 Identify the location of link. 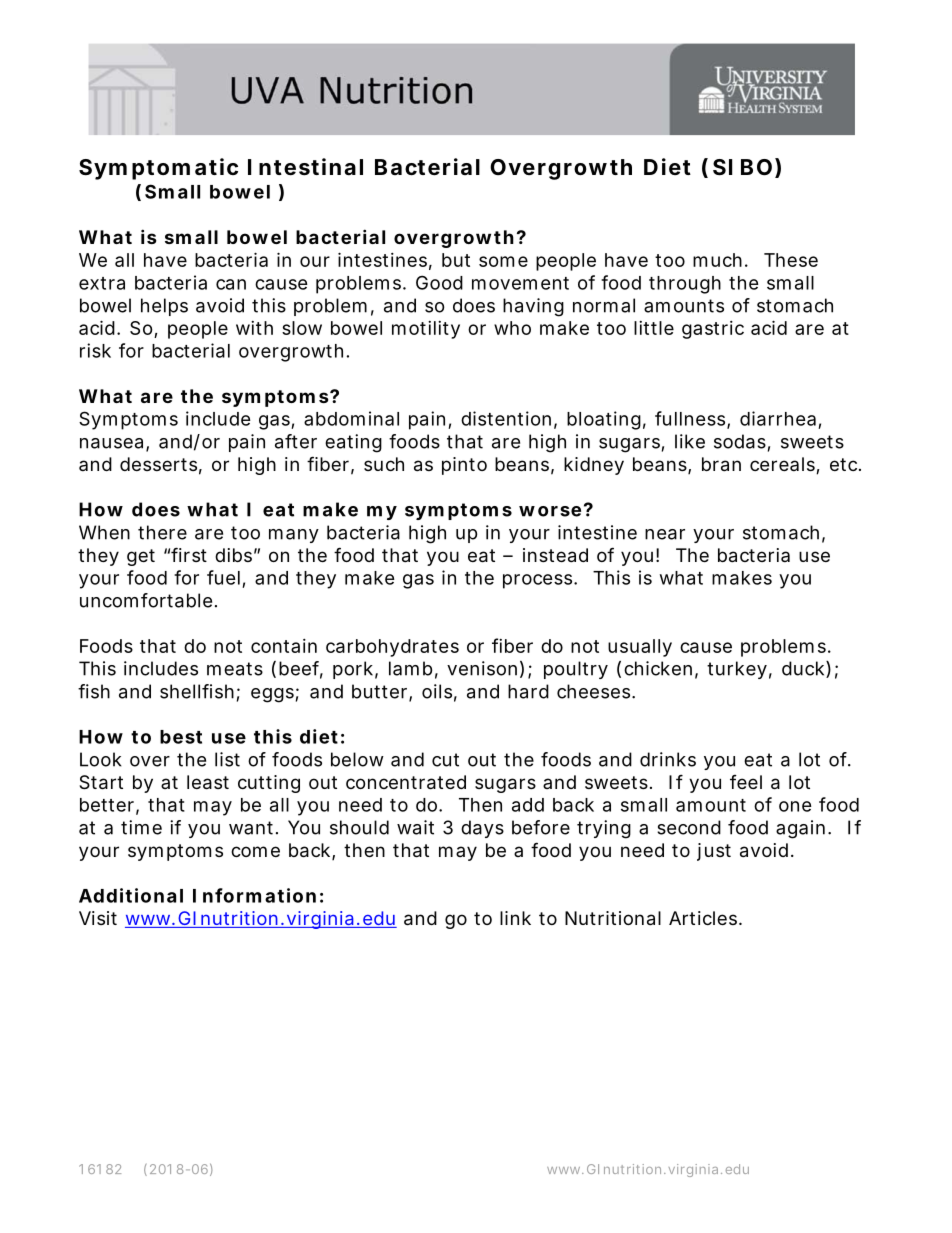
(515, 918).
